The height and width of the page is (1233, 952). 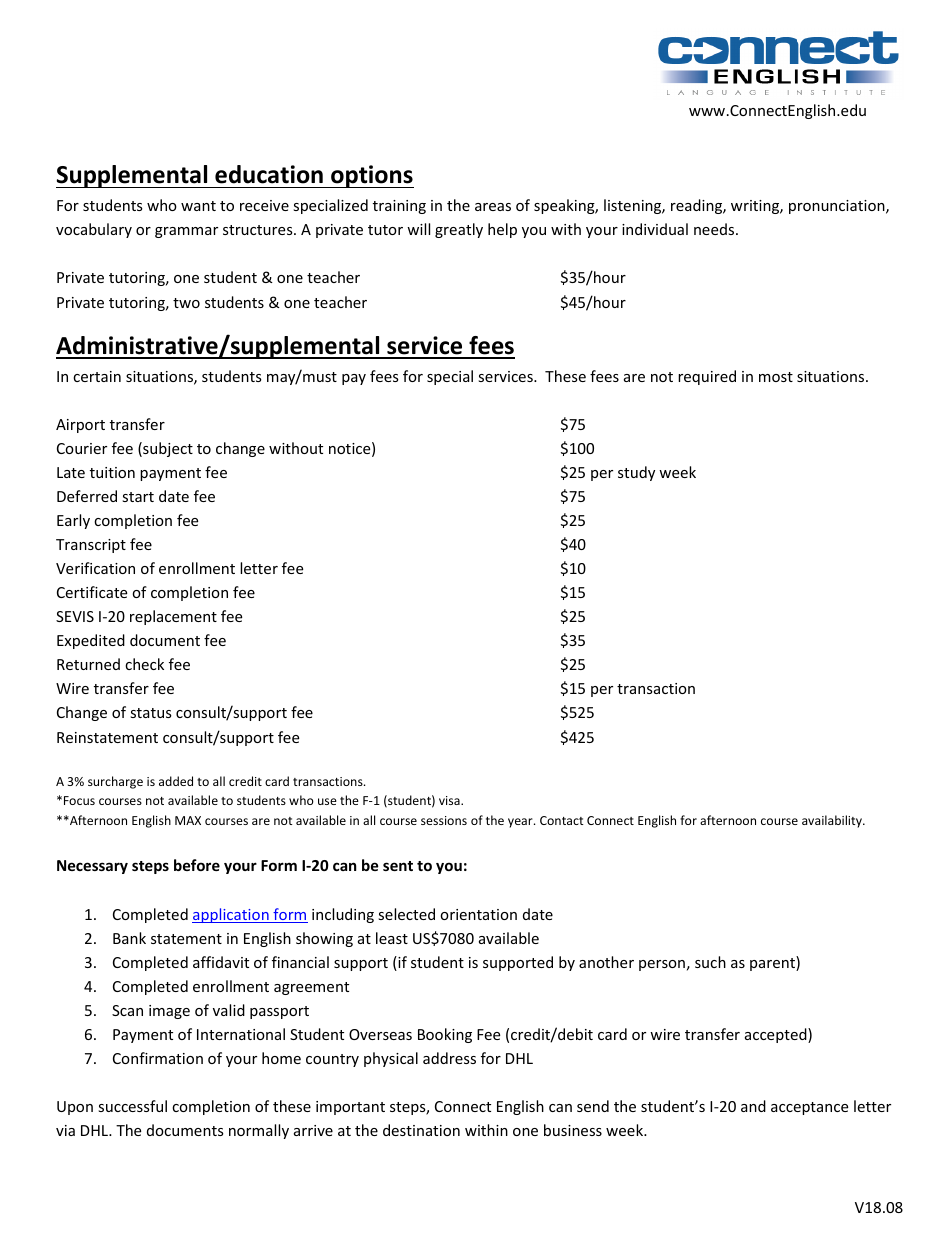 I want to click on required, so click(x=707, y=377).
